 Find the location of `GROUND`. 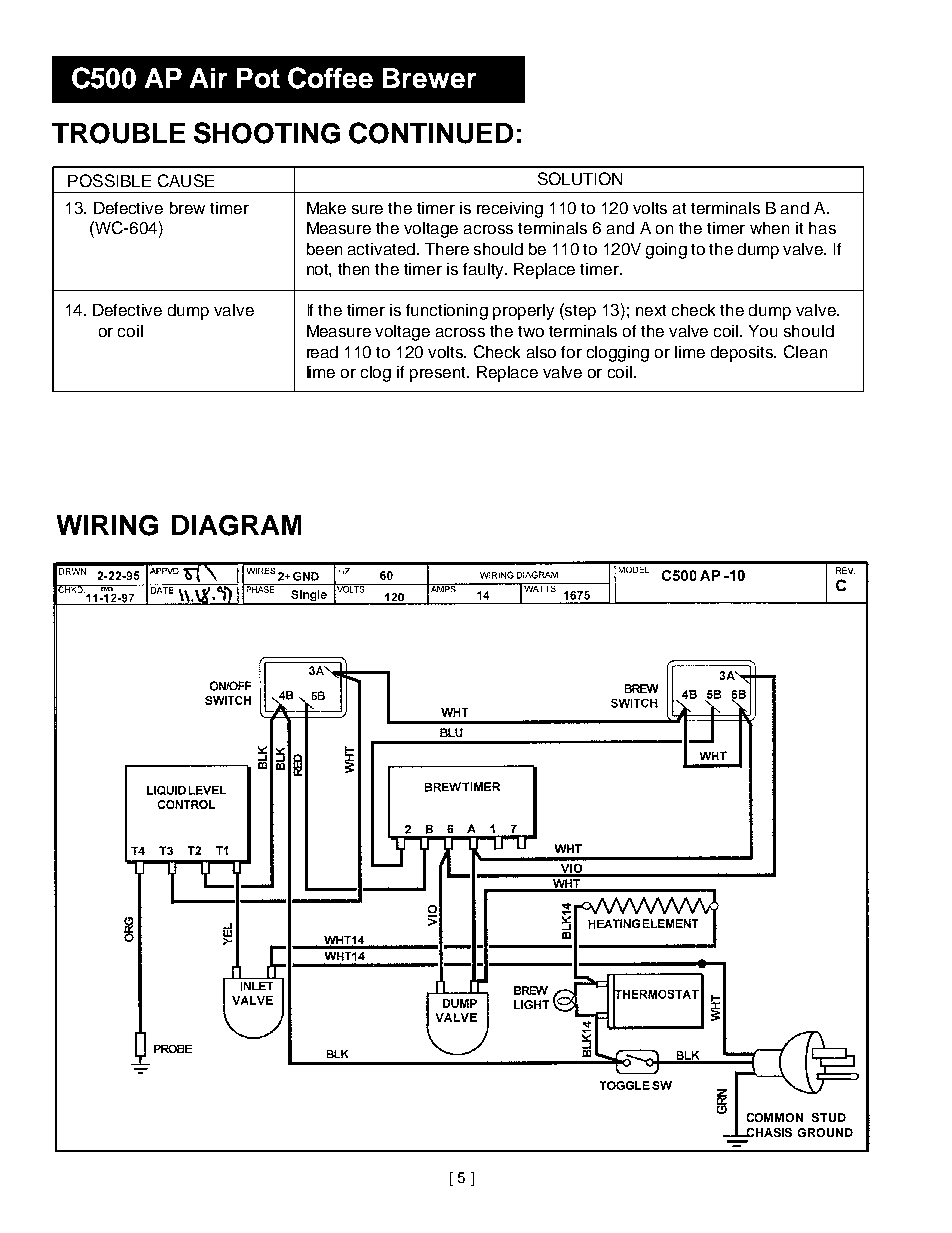

GROUND is located at coordinates (825, 1132).
